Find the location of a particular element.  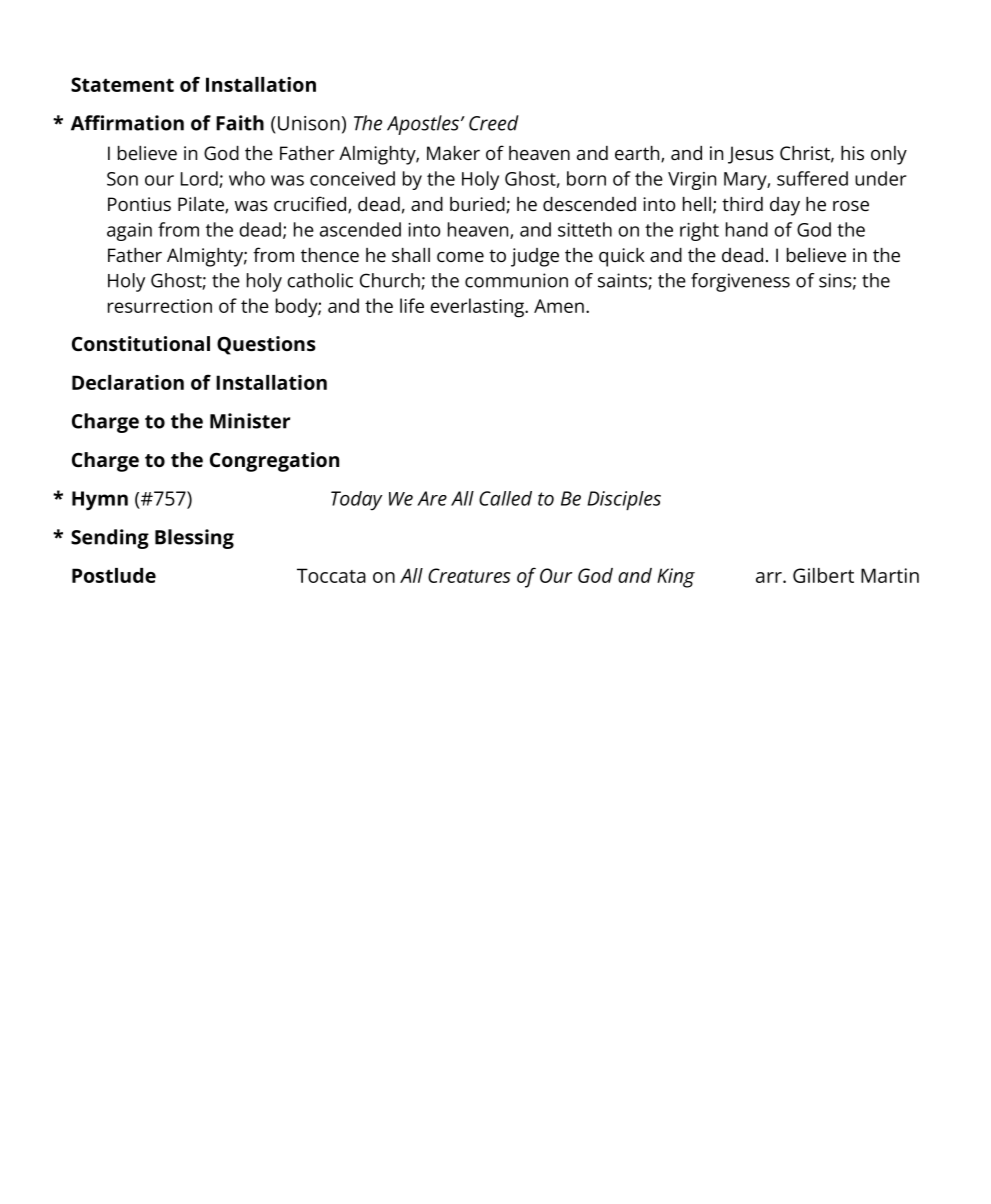

Statement is located at coordinates (122, 84).
